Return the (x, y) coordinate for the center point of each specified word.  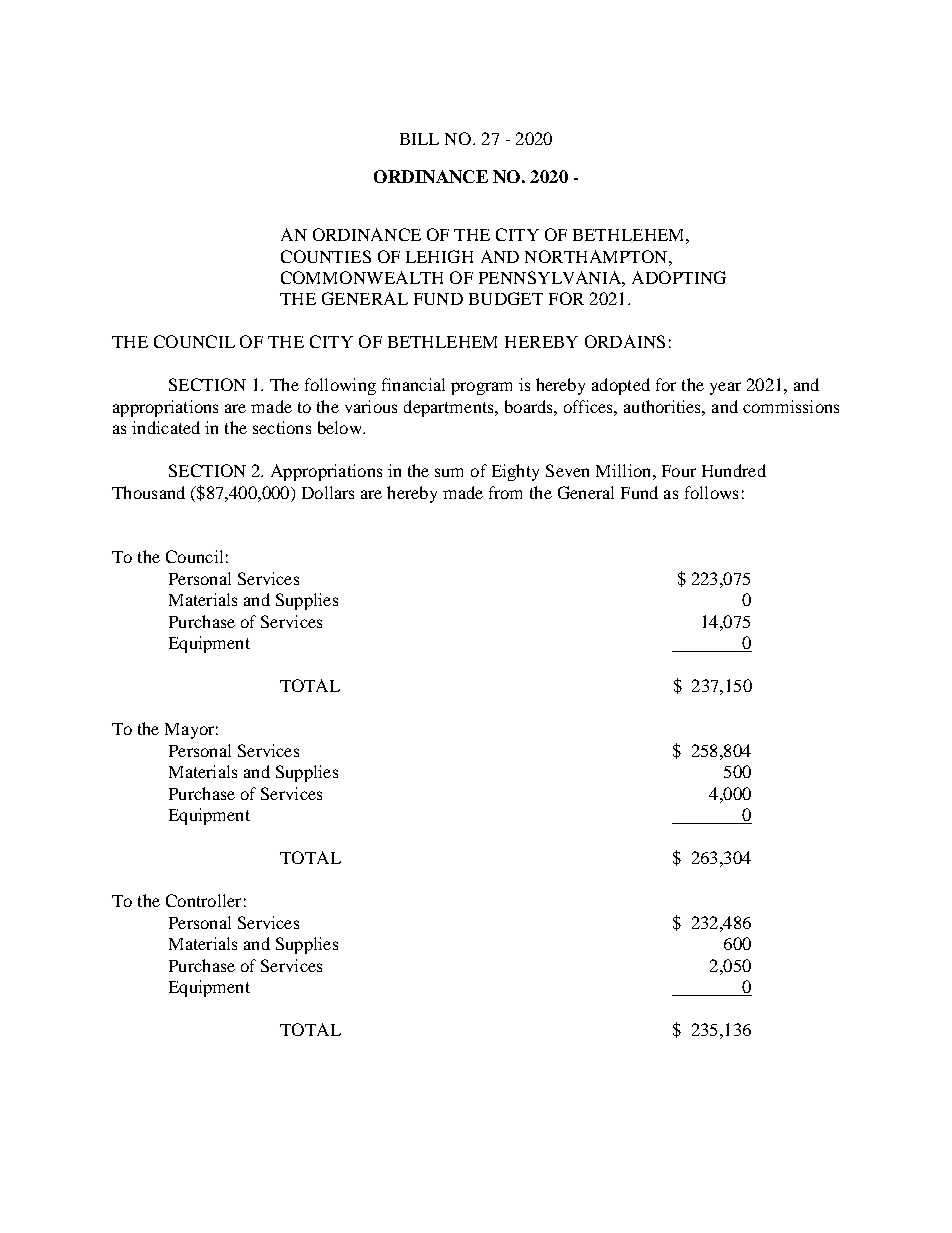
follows (711, 492)
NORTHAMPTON (597, 256)
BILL (419, 139)
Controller (203, 900)
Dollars (328, 492)
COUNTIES (326, 256)
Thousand (148, 492)
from (505, 492)
